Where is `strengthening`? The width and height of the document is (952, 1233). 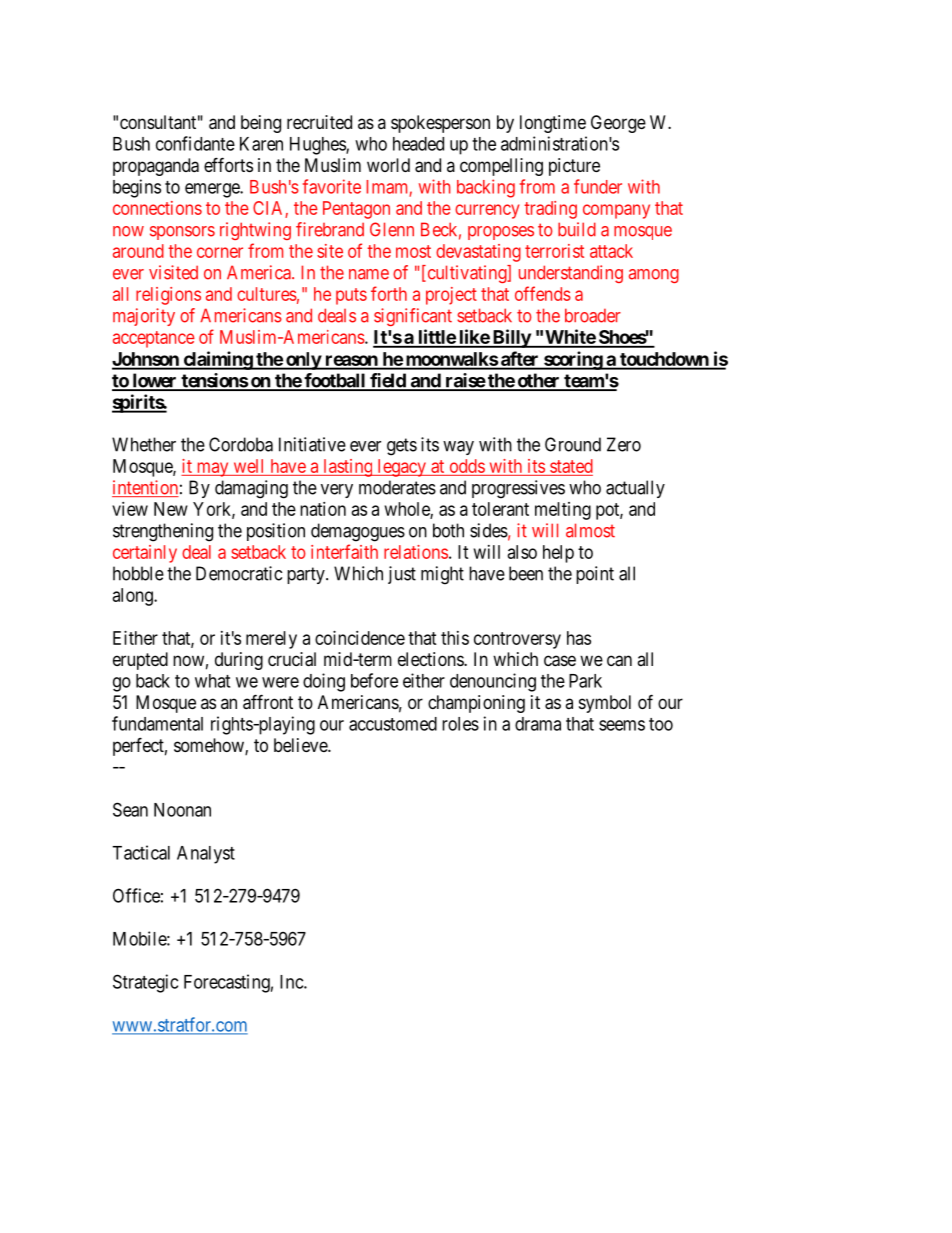
strengthening is located at coordinates (163, 532).
